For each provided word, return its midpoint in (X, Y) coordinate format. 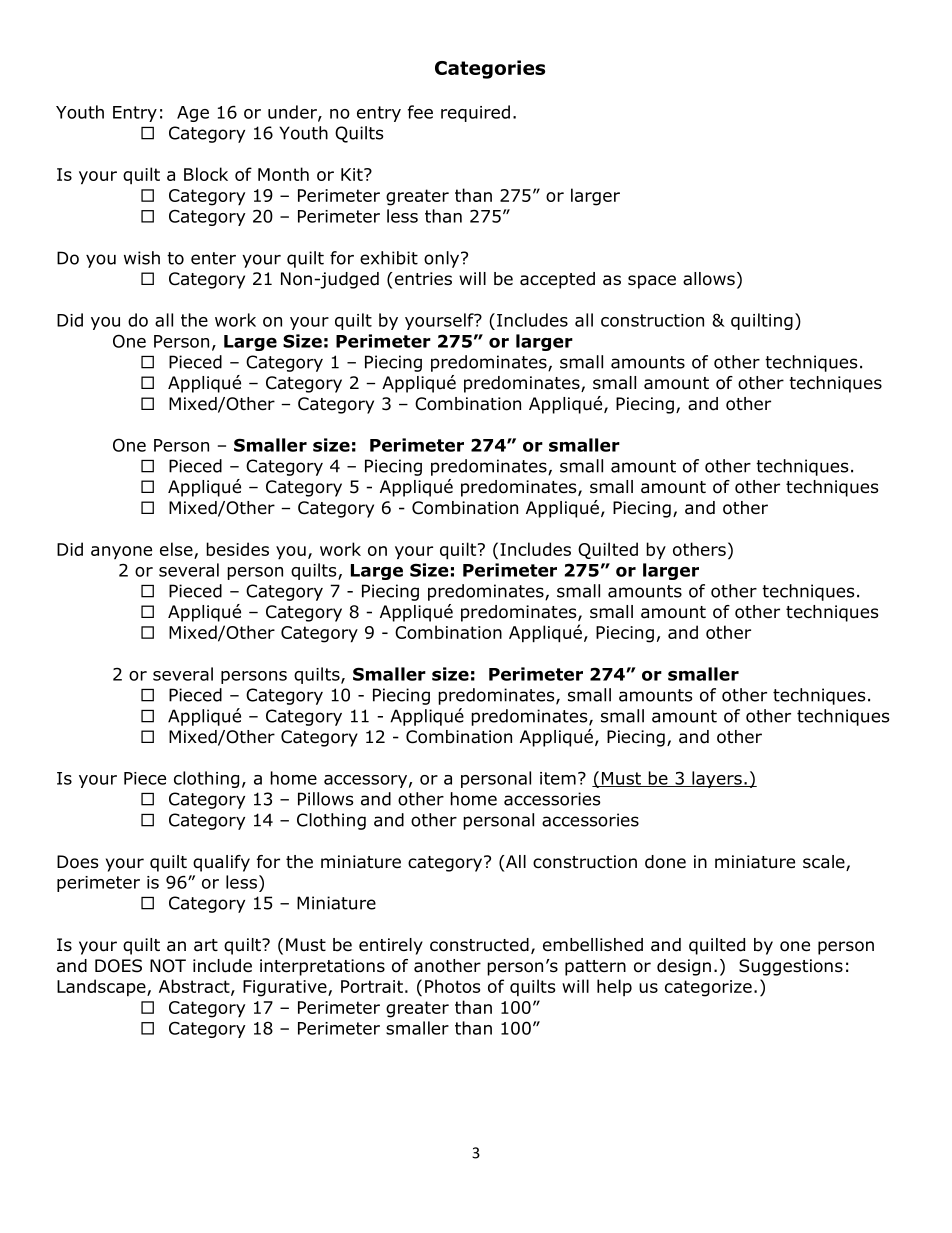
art (206, 945)
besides (237, 549)
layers (717, 779)
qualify (221, 863)
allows (709, 279)
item (558, 778)
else (176, 549)
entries (423, 279)
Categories (490, 69)
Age (193, 114)
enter (213, 258)
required (475, 113)
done (665, 862)
